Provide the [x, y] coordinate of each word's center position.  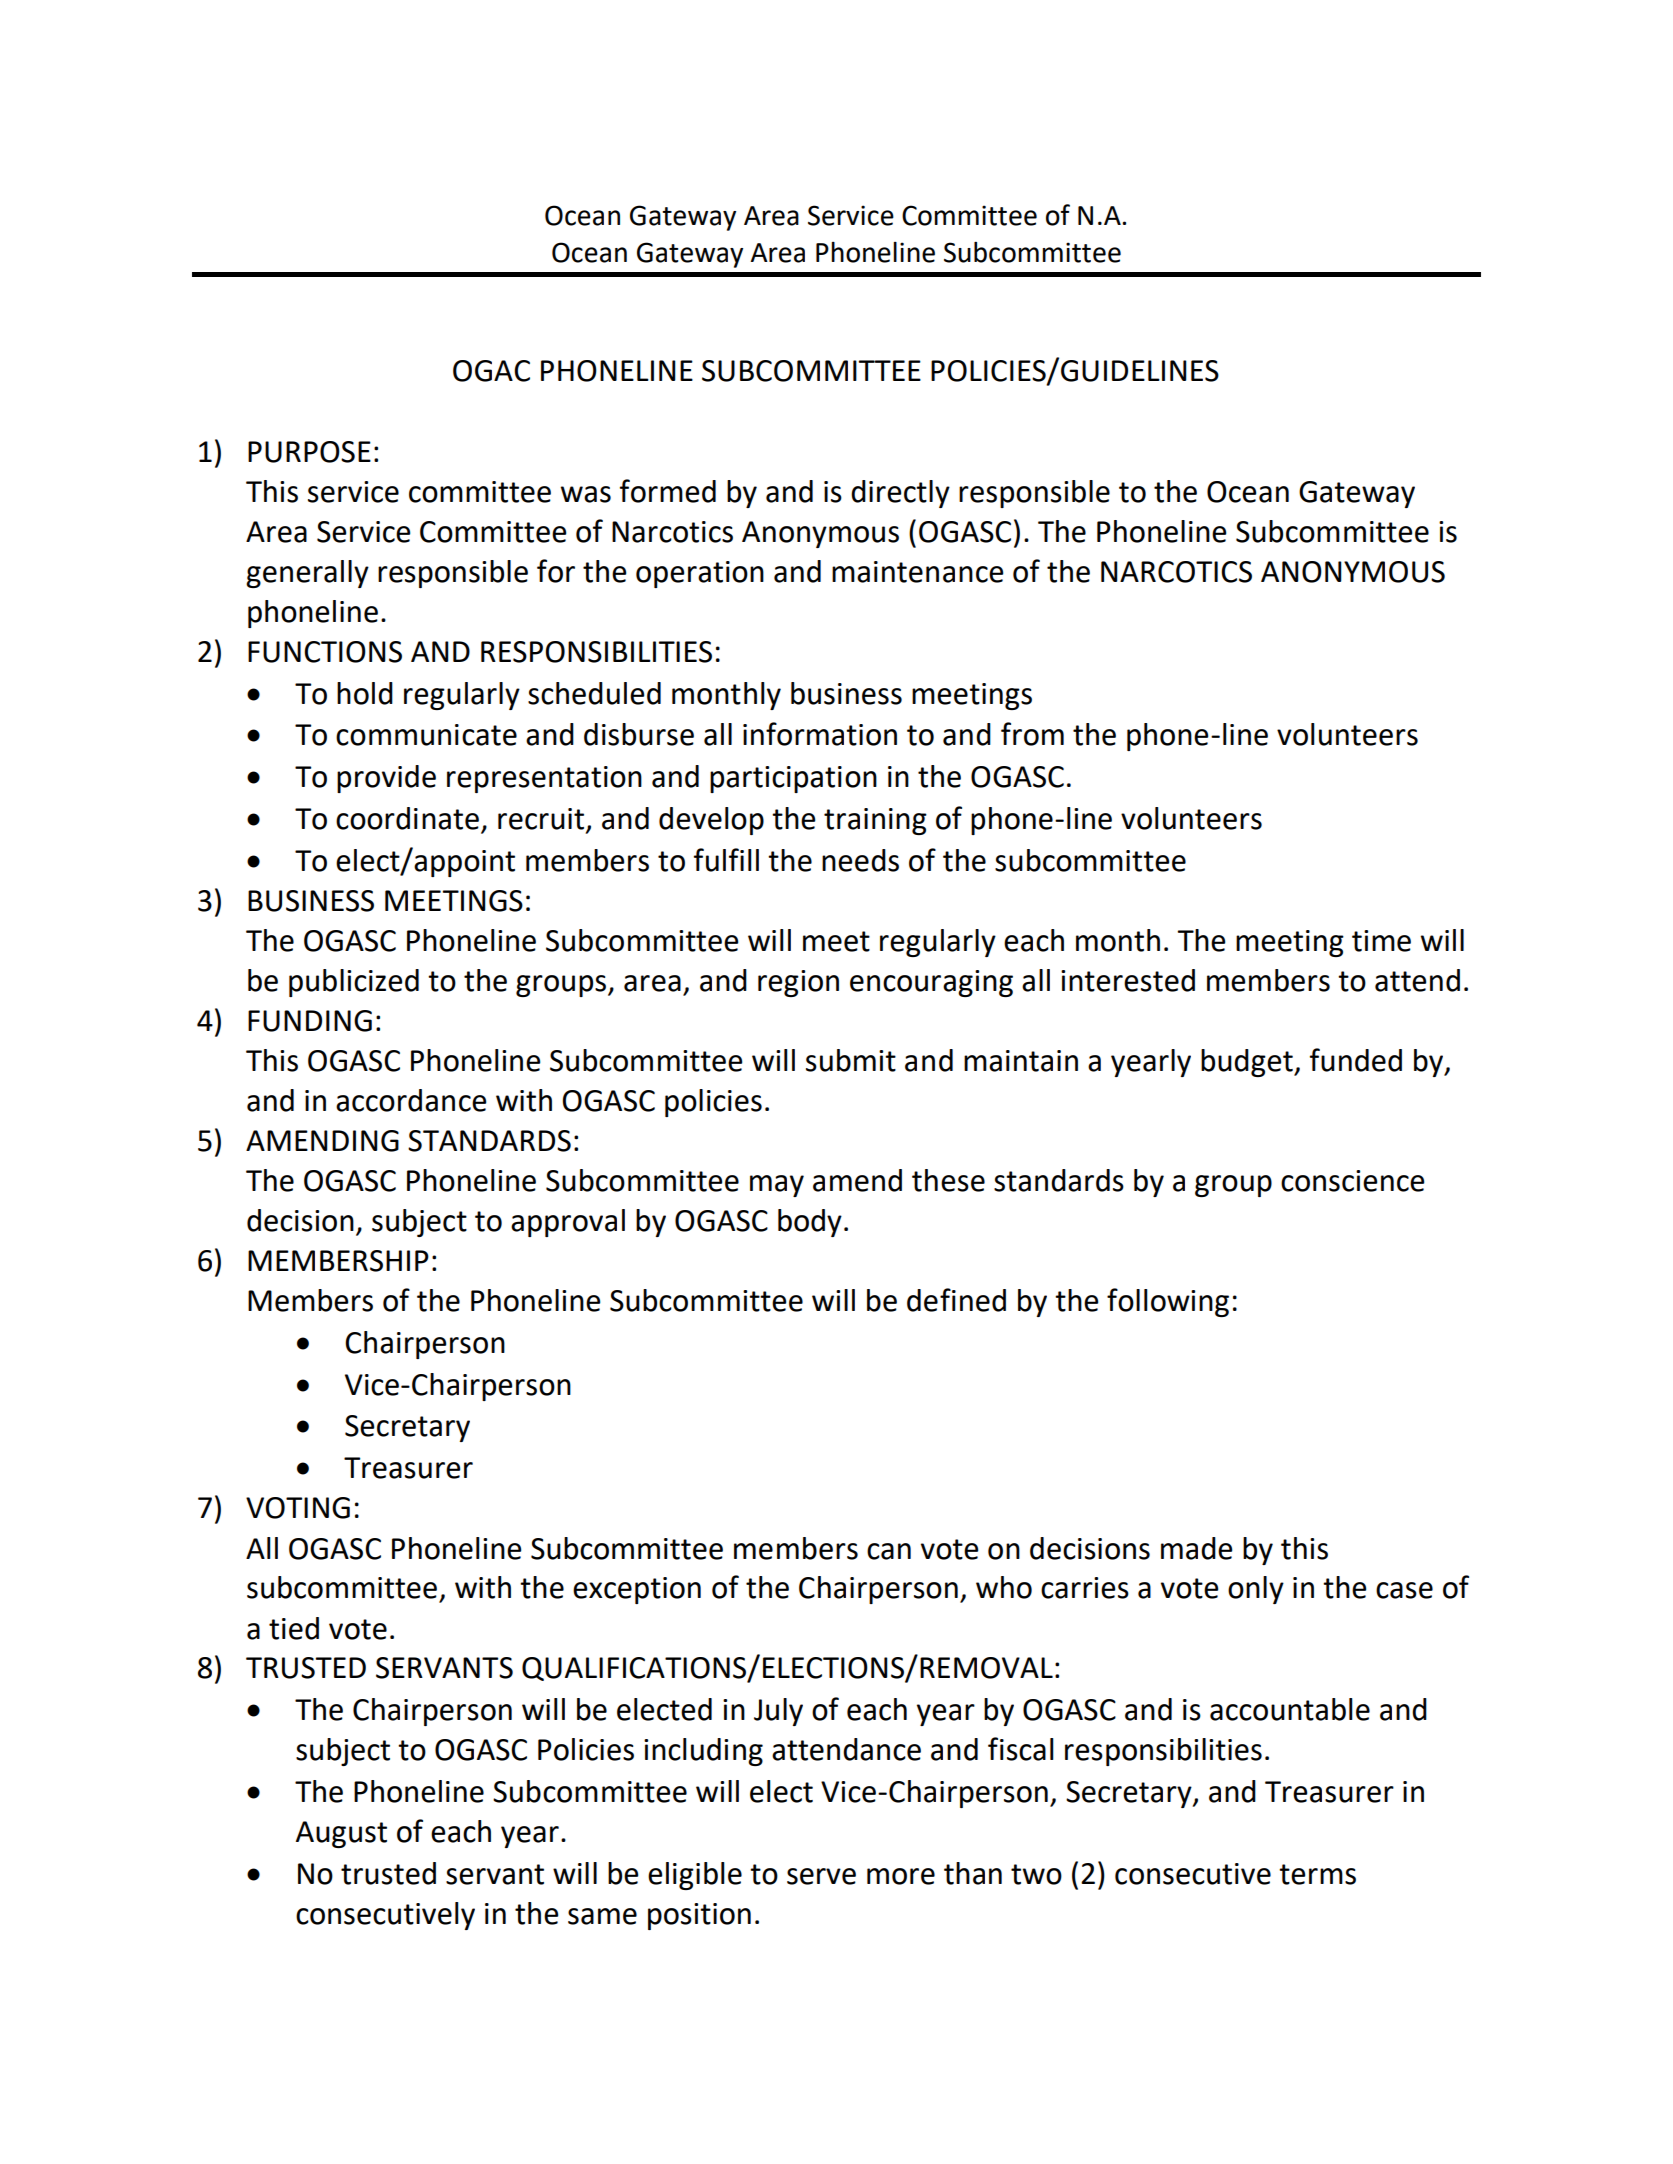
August [341, 1834]
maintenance [917, 572]
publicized [354, 983]
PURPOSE [309, 452]
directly [900, 494]
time [1381, 941]
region [798, 983]
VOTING [298, 1508]
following [1168, 1302]
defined [956, 1300]
